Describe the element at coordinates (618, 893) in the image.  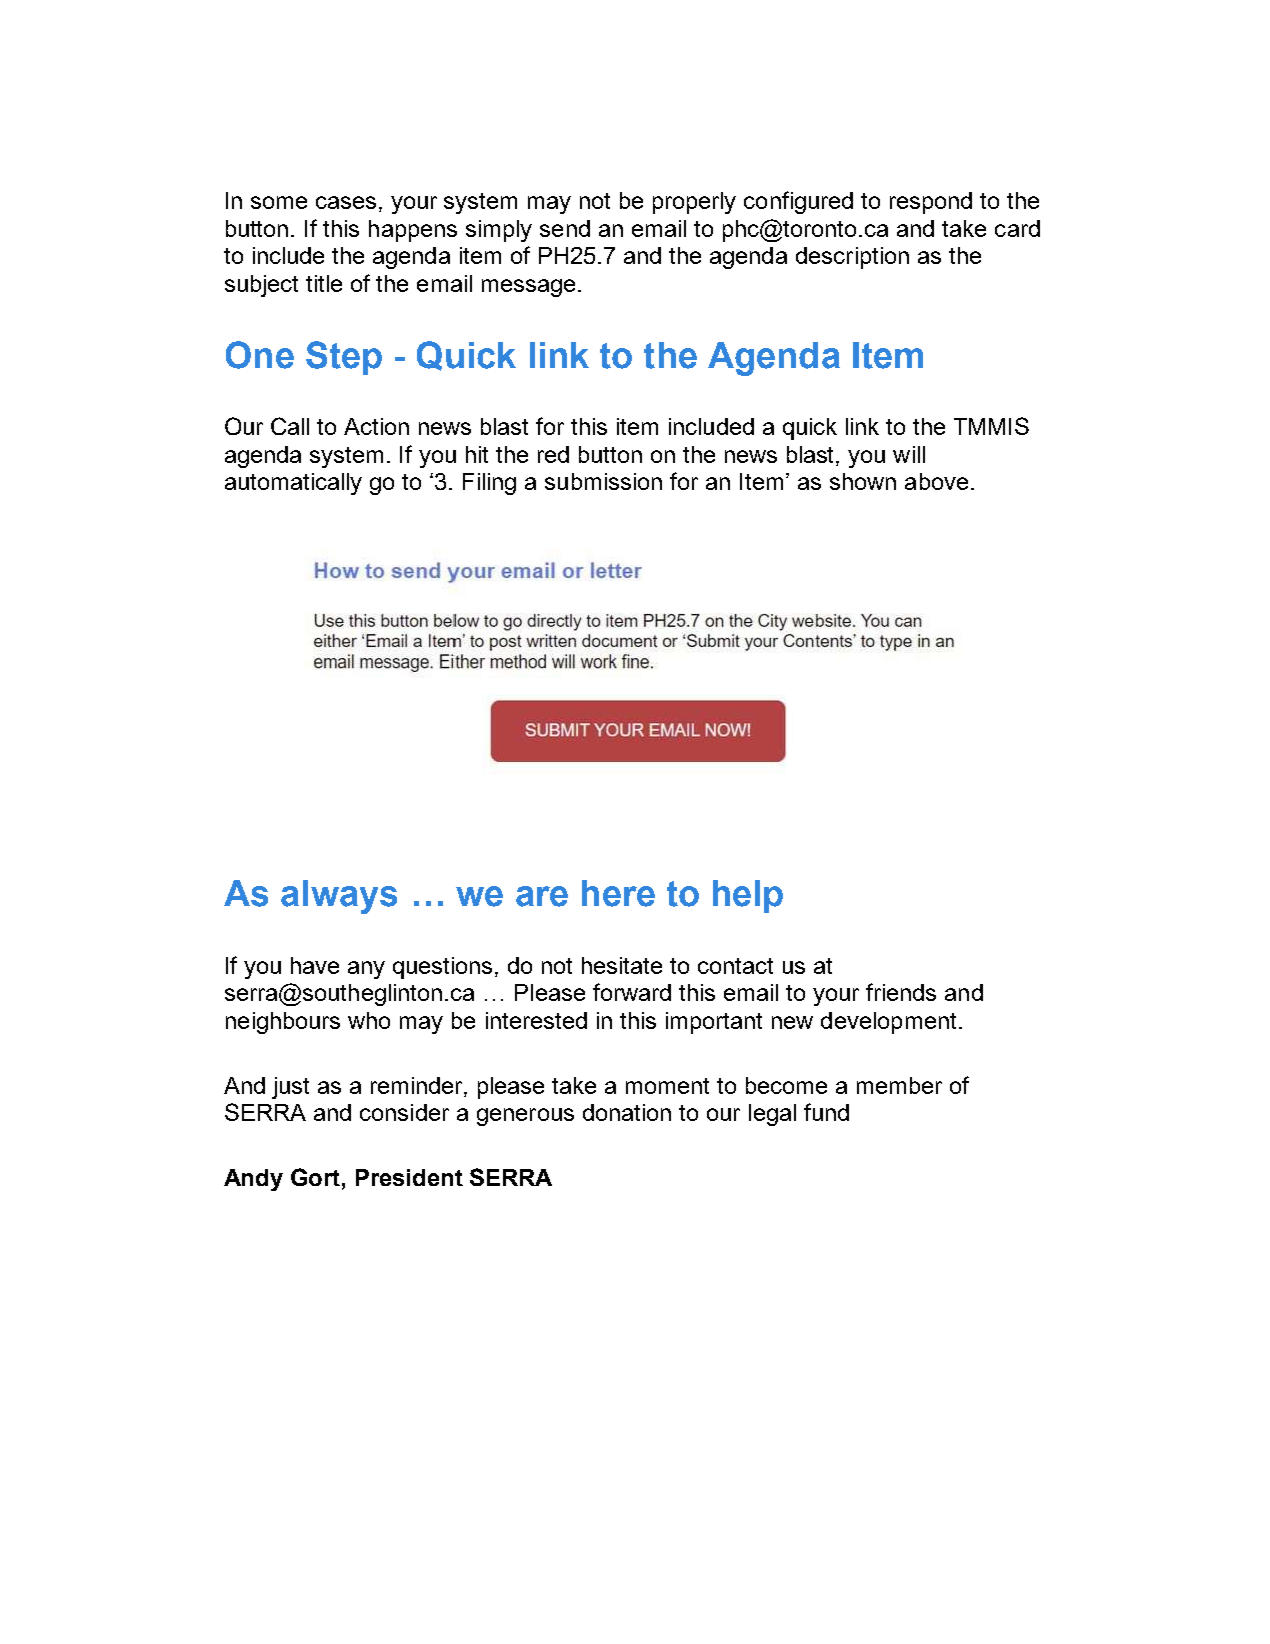
I see `here` at that location.
